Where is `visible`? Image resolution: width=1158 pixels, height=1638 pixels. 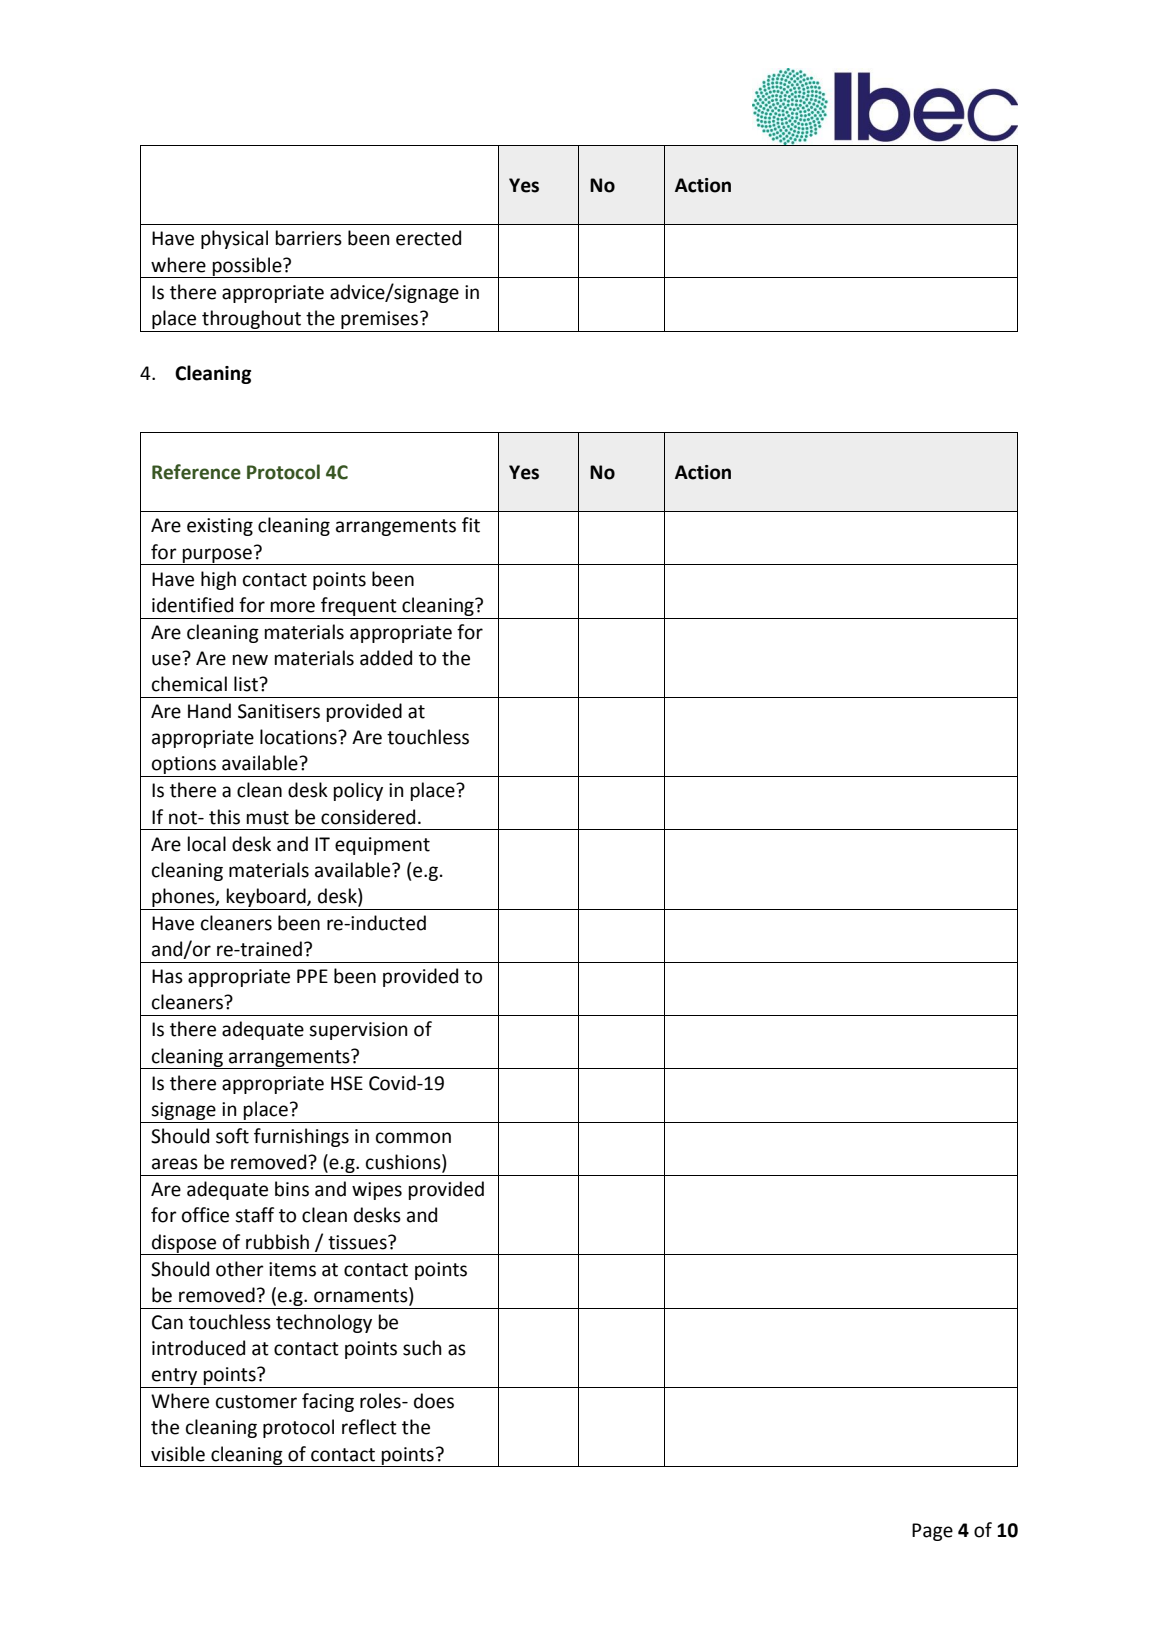 visible is located at coordinates (178, 1454).
